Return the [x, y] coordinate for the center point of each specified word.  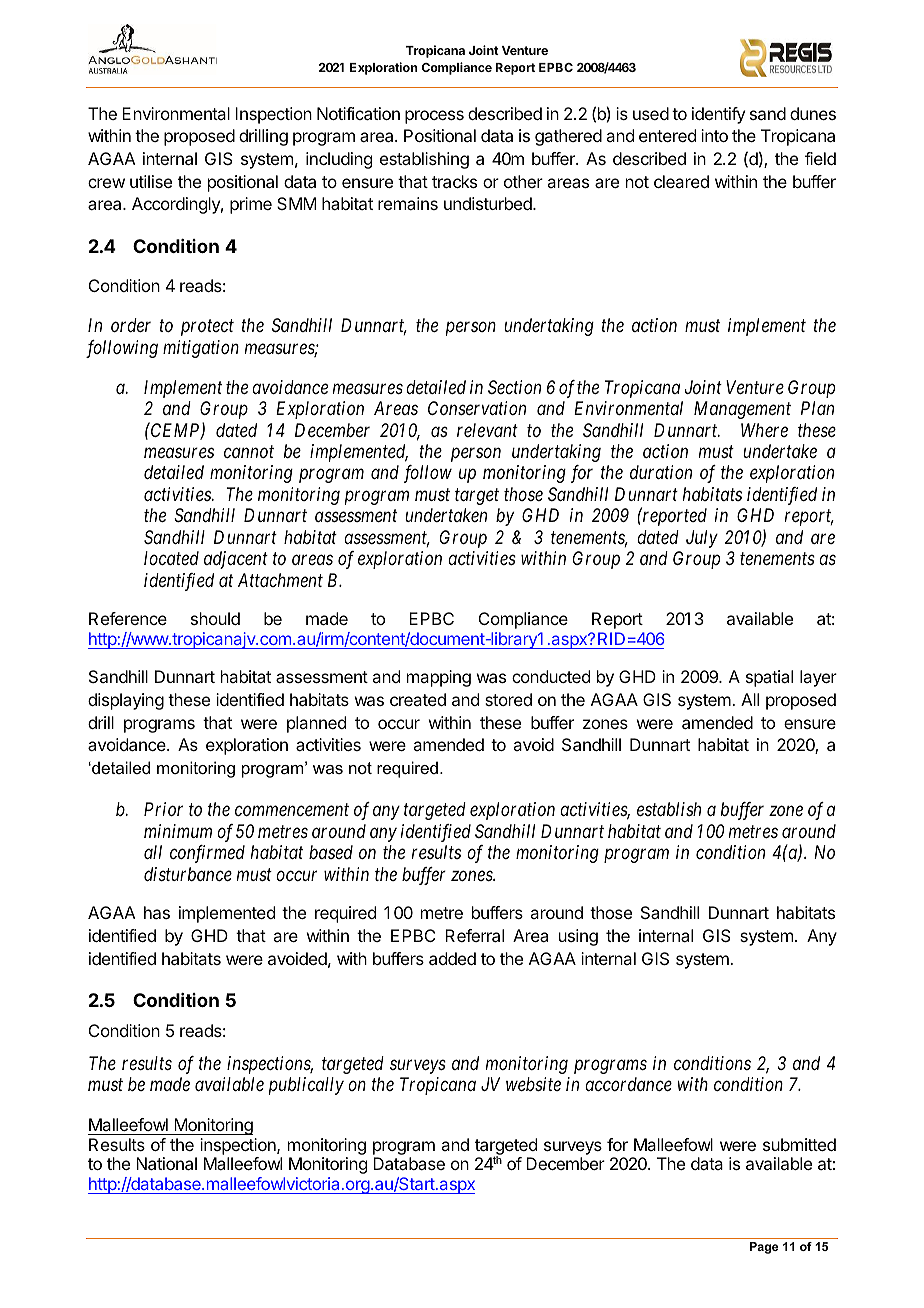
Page [764, 1248]
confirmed [207, 854]
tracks [454, 181]
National [166, 1163]
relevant [487, 430]
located [171, 558]
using [578, 937]
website [533, 1084]
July [702, 539]
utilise [151, 181]
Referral [474, 935]
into [714, 135]
